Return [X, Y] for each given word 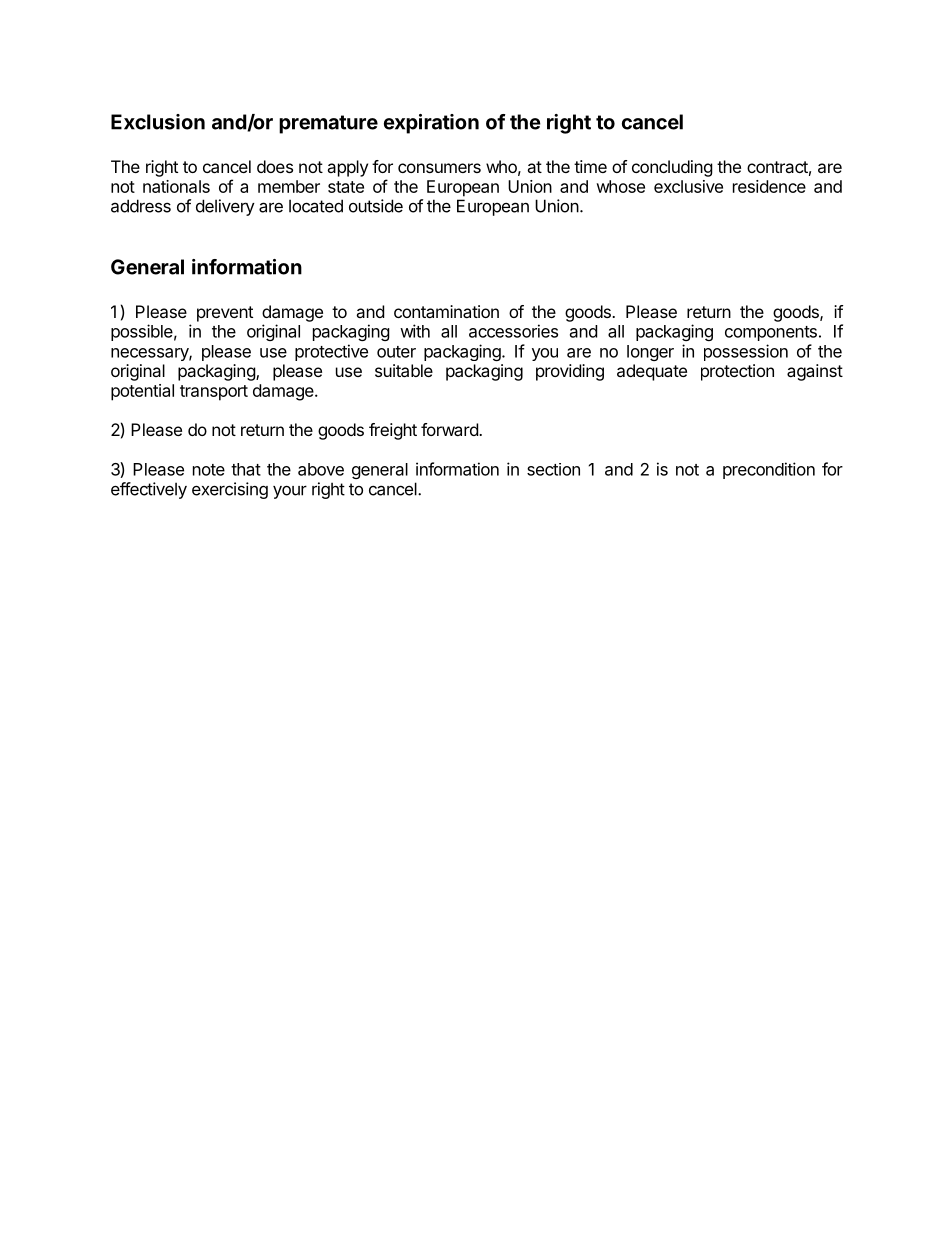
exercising [230, 490]
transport [214, 393]
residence [769, 186]
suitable [404, 370]
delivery [225, 207]
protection [737, 372]
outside [376, 206]
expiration [431, 124]
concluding [672, 168]
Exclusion [158, 122]
